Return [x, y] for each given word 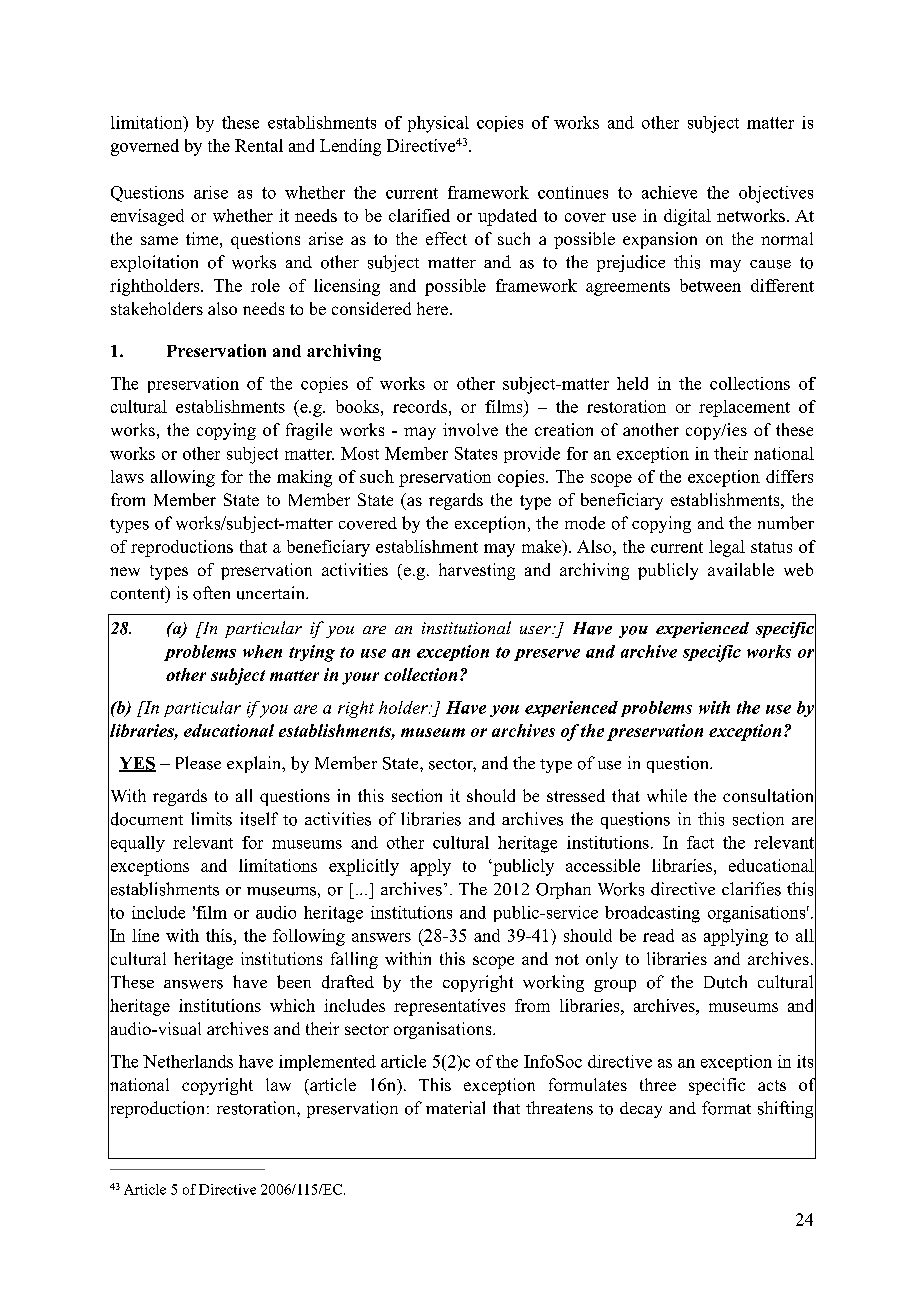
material [455, 1107]
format [726, 1108]
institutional [466, 627]
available [741, 569]
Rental [259, 145]
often [211, 593]
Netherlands [188, 1061]
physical [438, 124]
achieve [669, 192]
